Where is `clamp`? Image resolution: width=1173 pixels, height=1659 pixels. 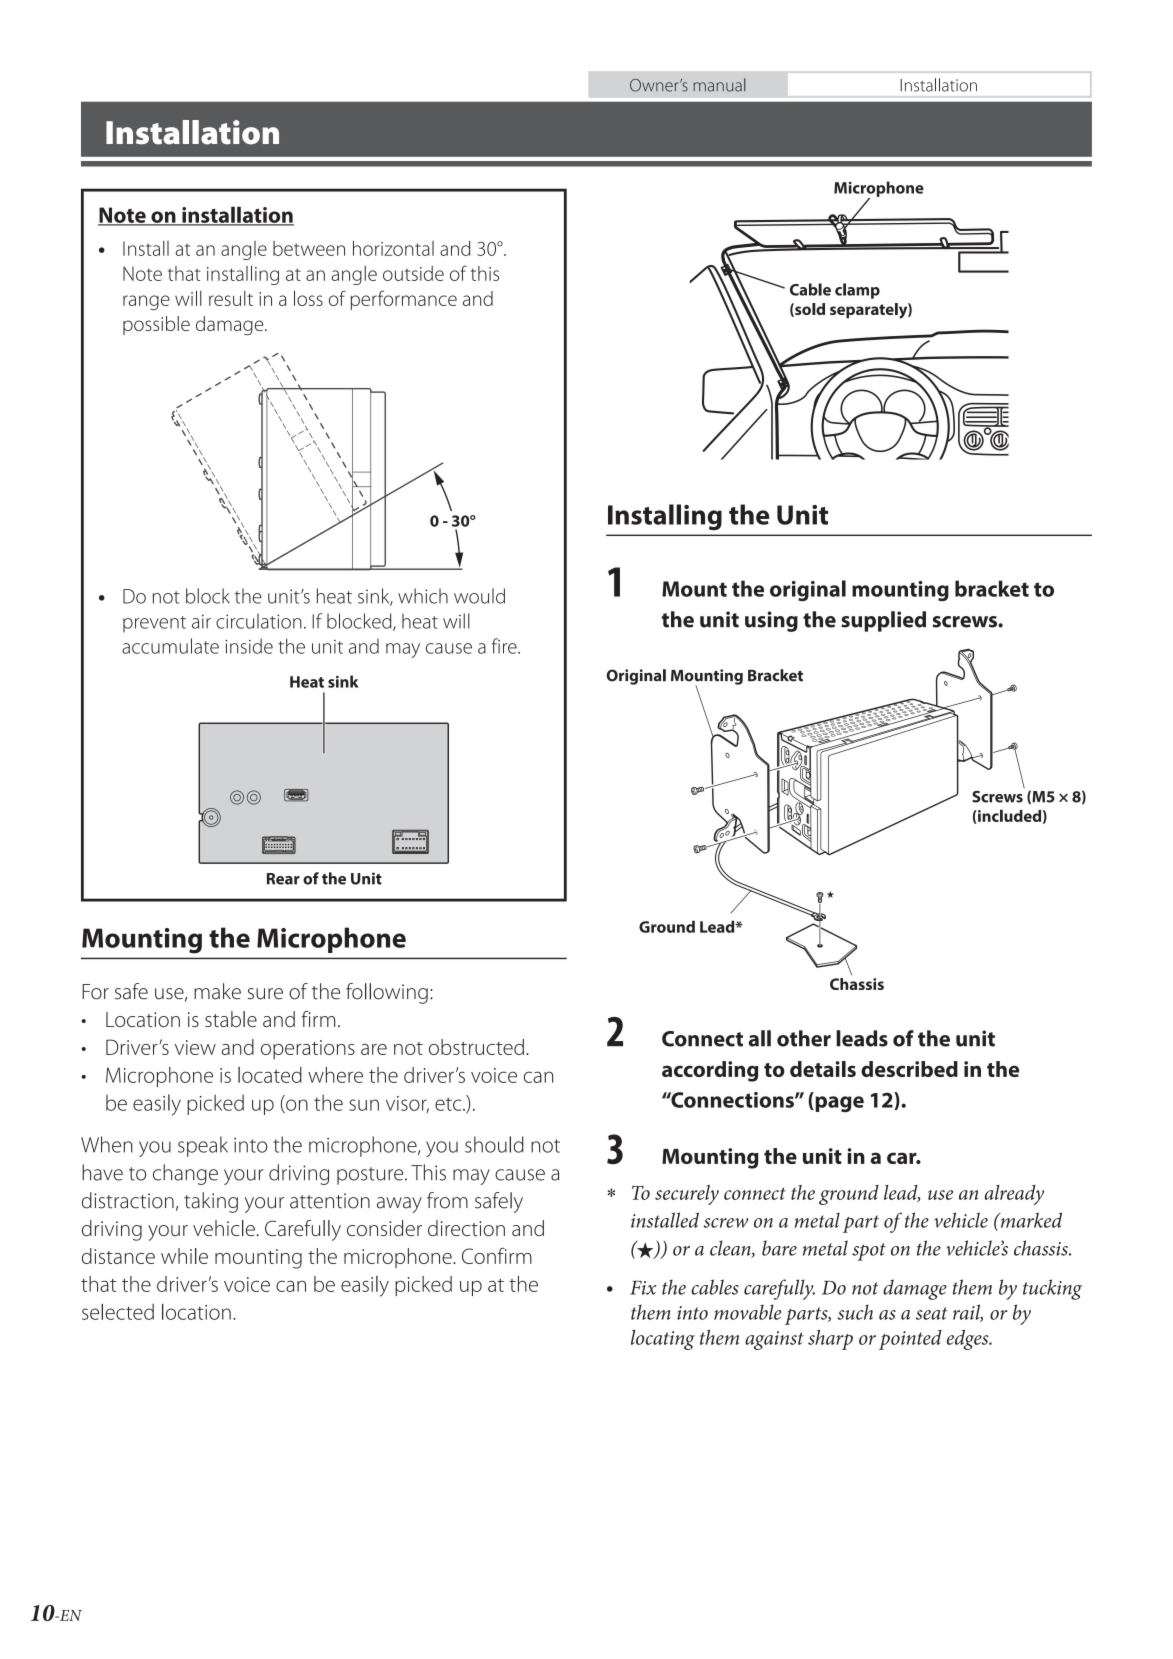
clamp is located at coordinates (857, 291).
